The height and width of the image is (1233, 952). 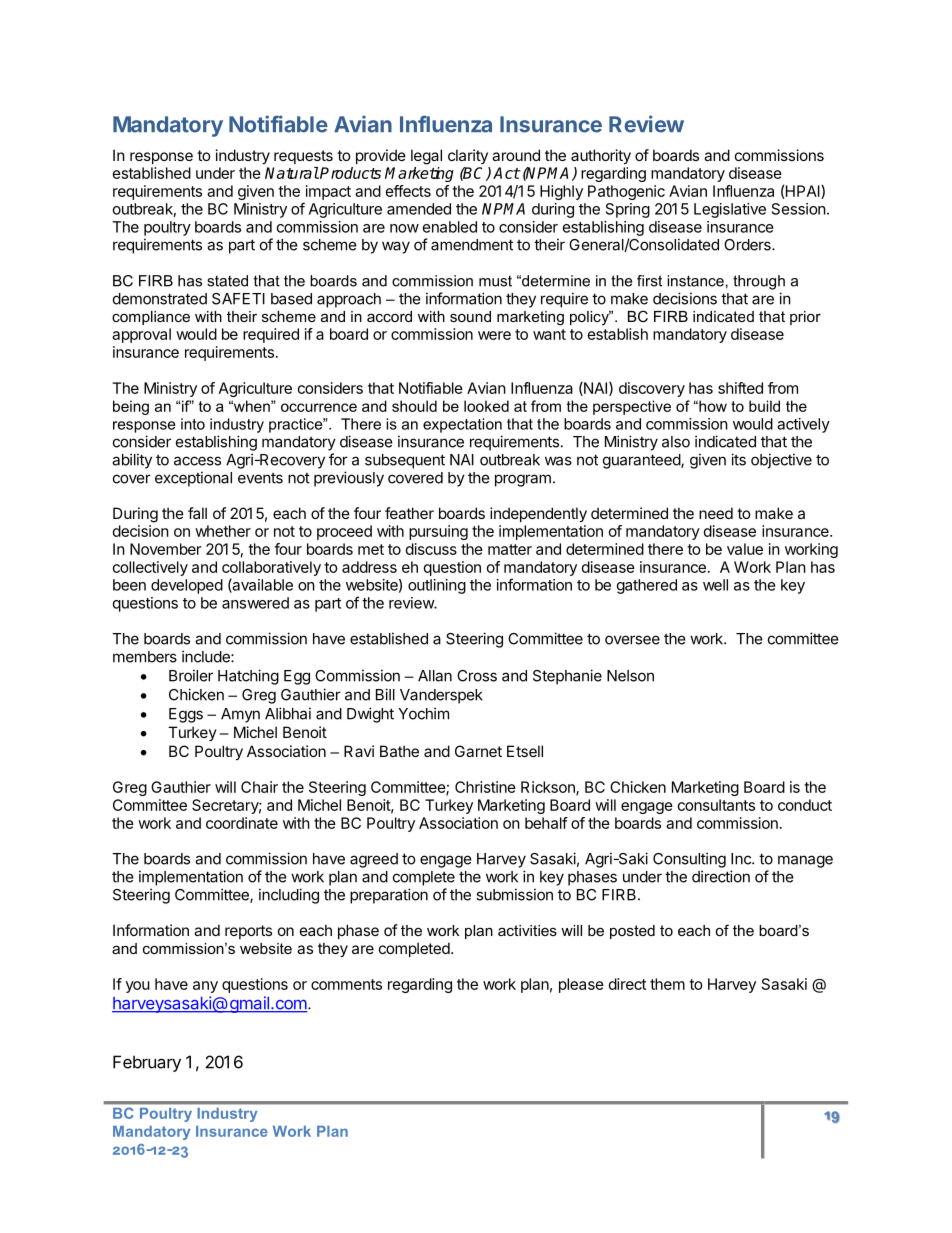 I want to click on please, so click(x=581, y=985).
